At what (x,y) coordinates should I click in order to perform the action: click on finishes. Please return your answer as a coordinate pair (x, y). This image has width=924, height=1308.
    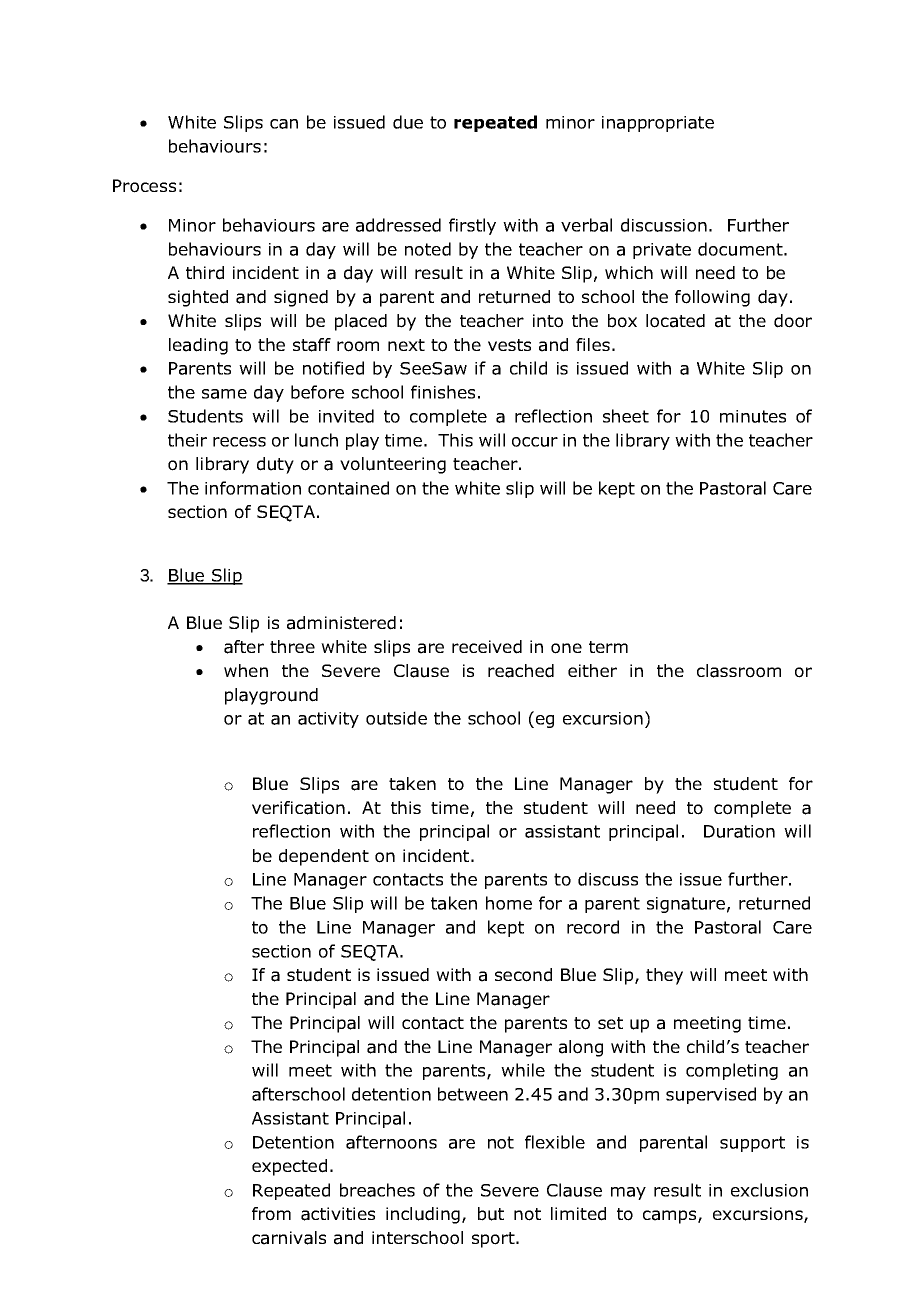
    Looking at the image, I should click on (443, 392).
